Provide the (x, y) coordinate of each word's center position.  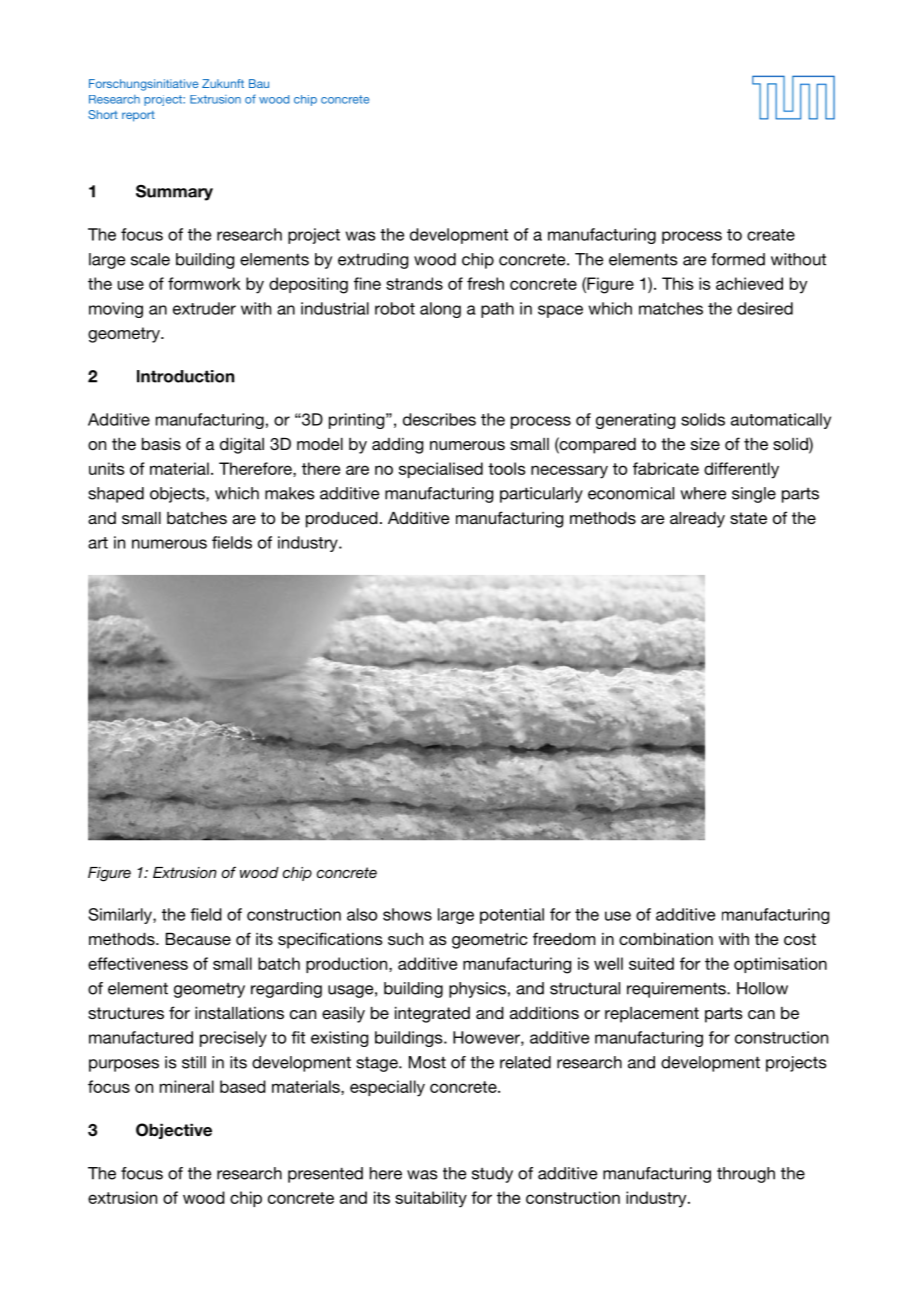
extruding (373, 261)
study (492, 1175)
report (138, 116)
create (771, 235)
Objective (174, 1131)
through (746, 1175)
